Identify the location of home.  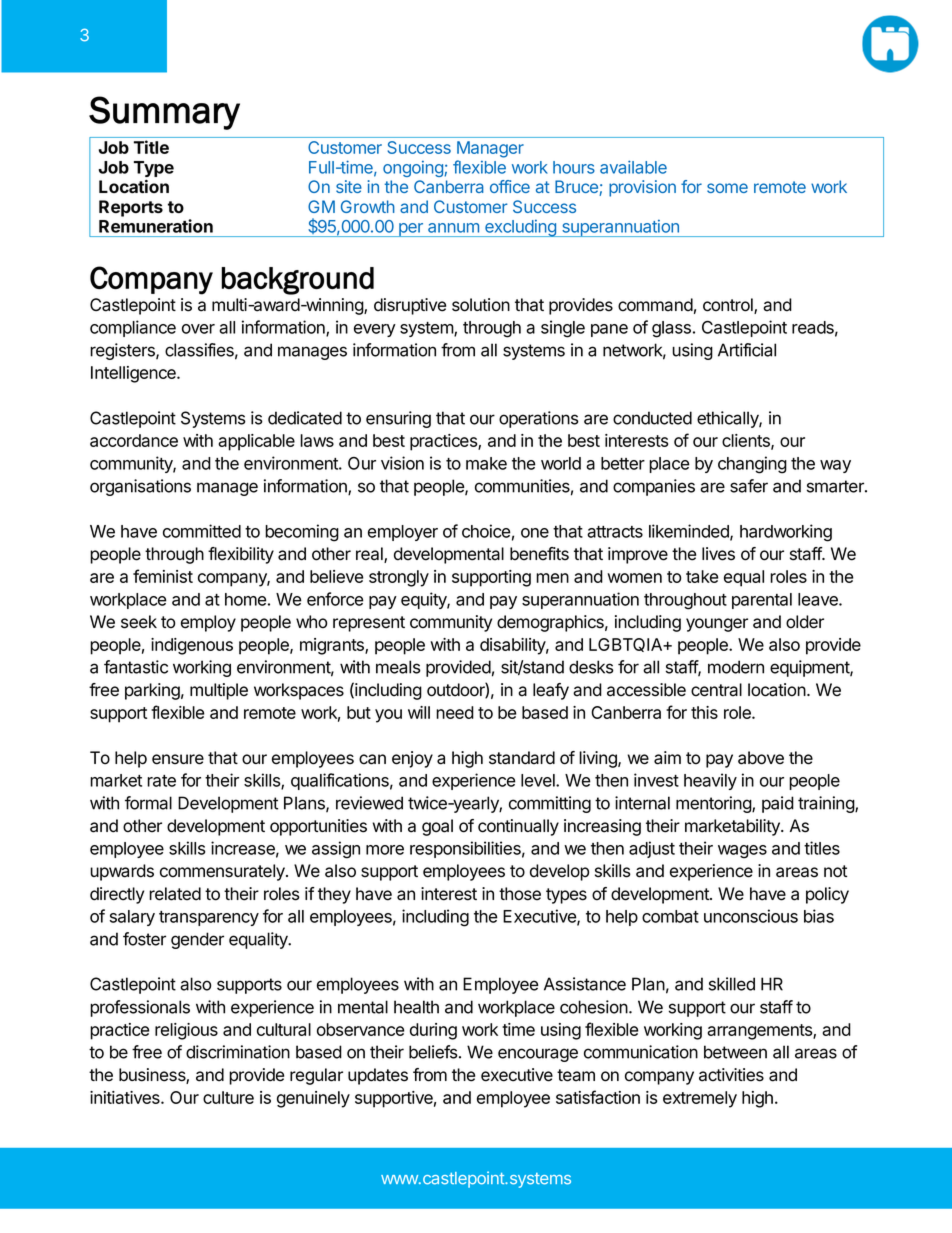
(246, 599).
